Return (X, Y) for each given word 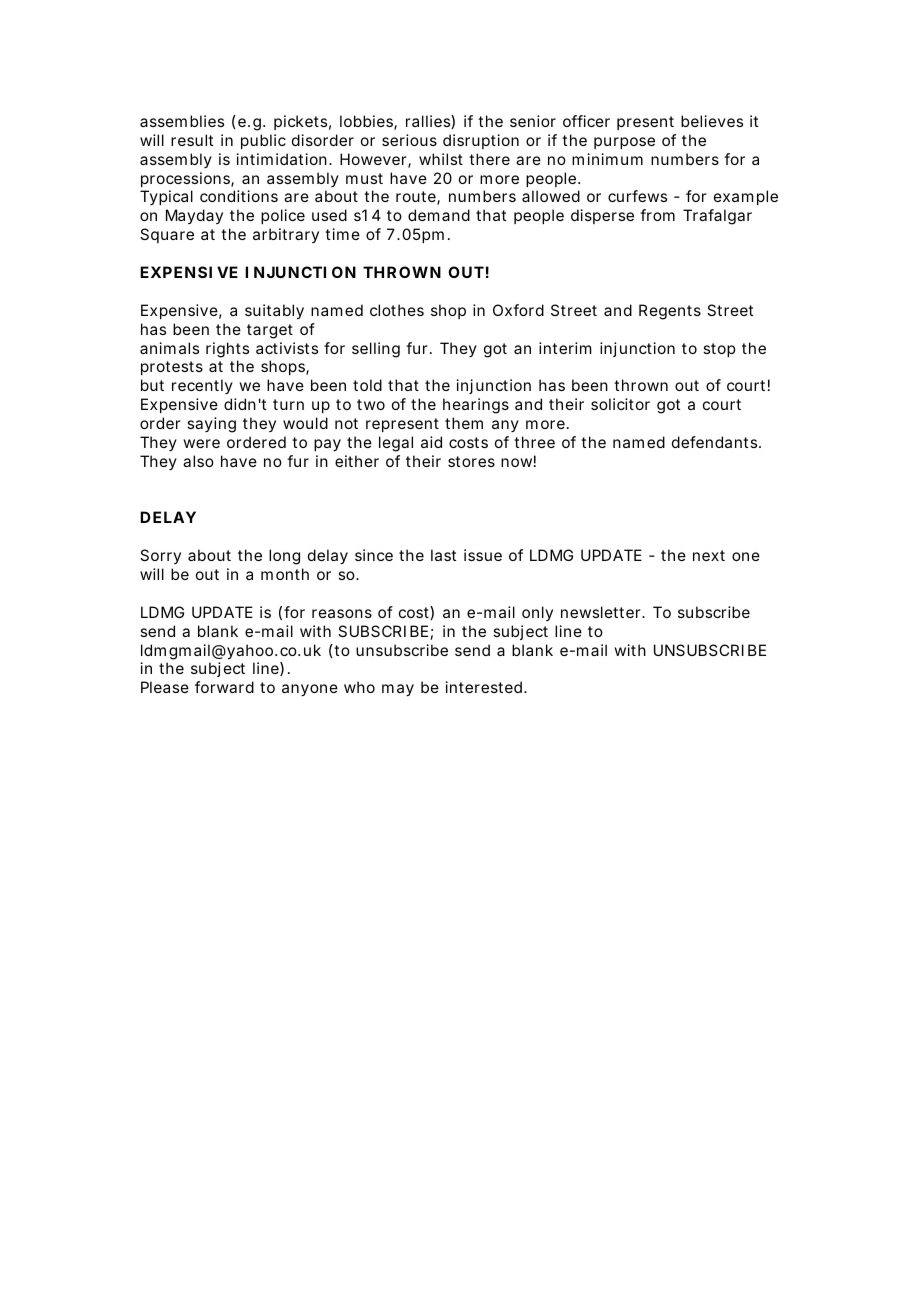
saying (211, 425)
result (192, 140)
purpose (624, 143)
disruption (481, 141)
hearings (476, 406)
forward (224, 687)
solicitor (620, 404)
